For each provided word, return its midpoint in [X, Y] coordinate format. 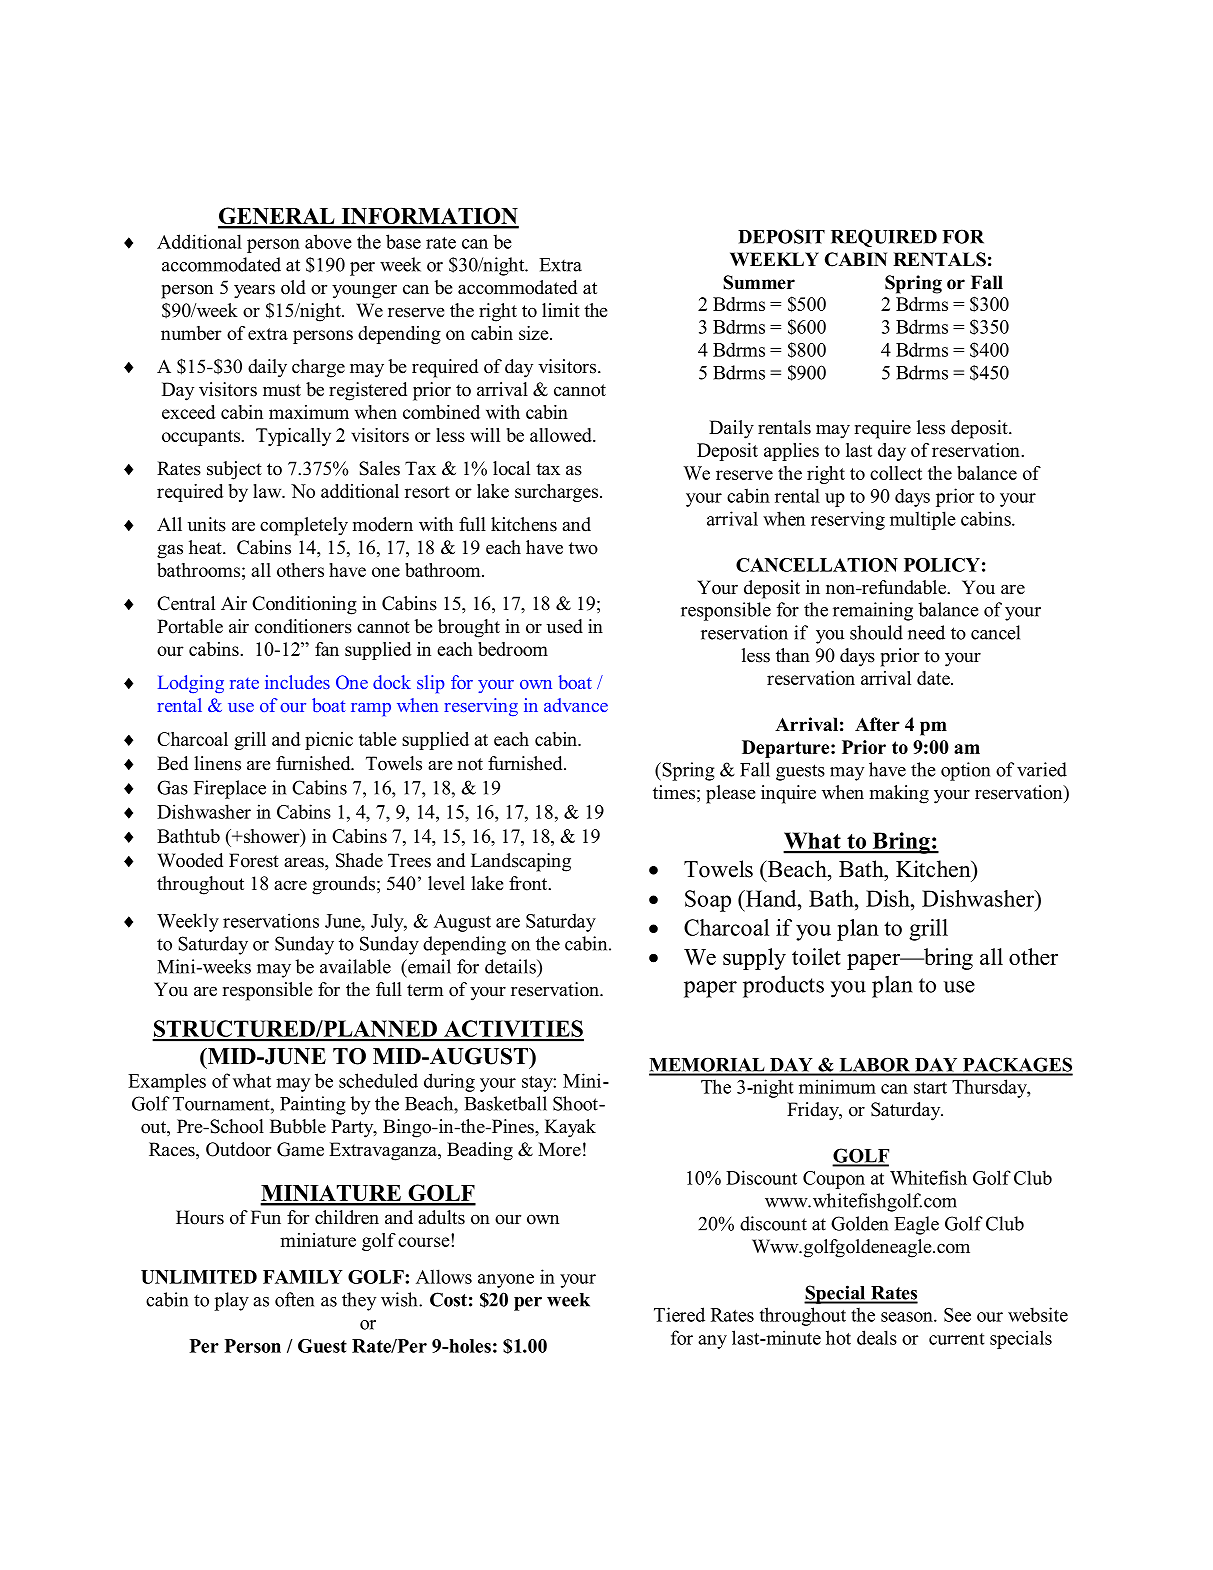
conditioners [303, 626]
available [355, 966]
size [535, 333]
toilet [816, 956]
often [294, 1299]
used [565, 626]
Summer [759, 282]
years [254, 291]
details [511, 966]
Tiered [679, 1314]
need [926, 632]
